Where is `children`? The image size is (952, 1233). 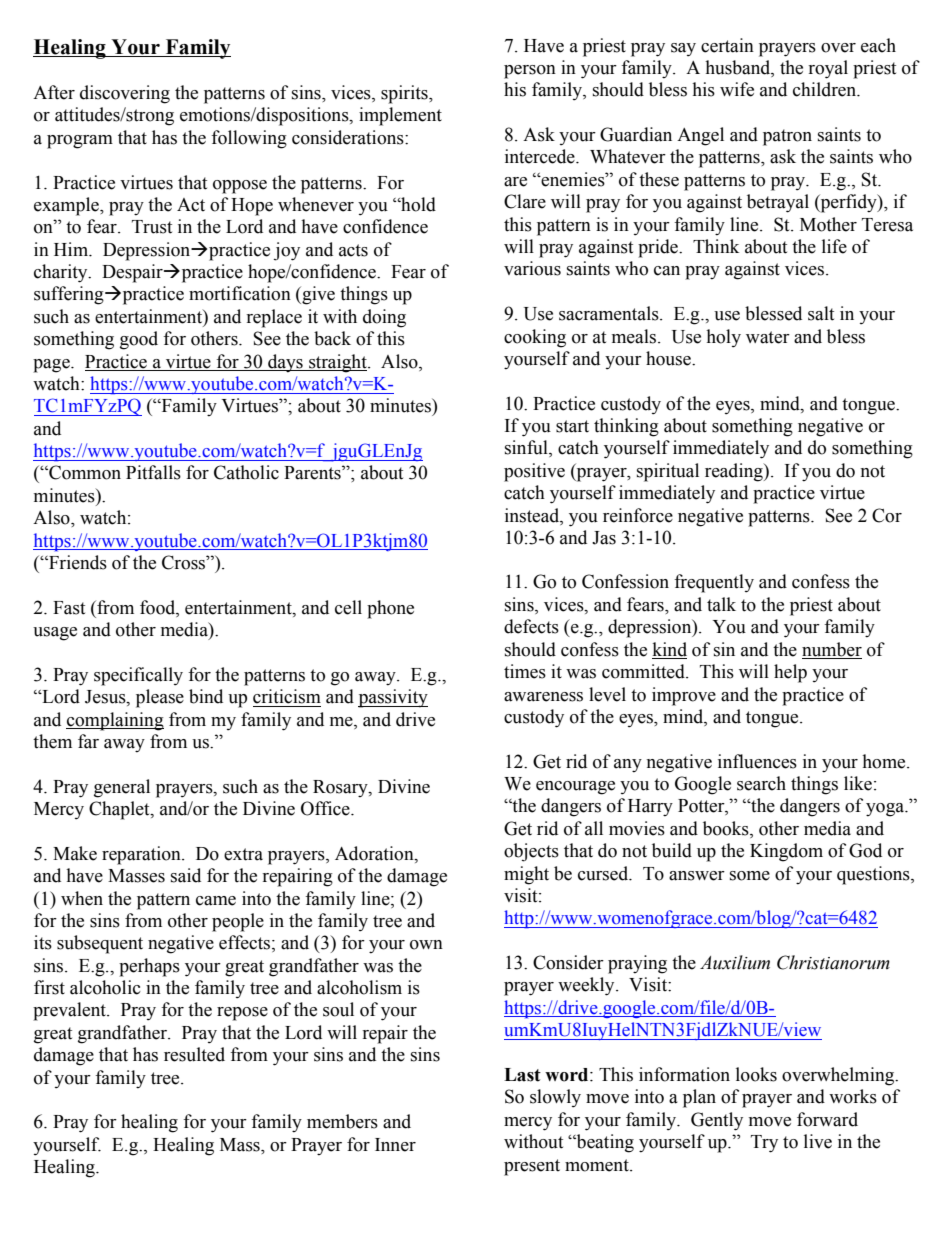 children is located at coordinates (826, 89).
